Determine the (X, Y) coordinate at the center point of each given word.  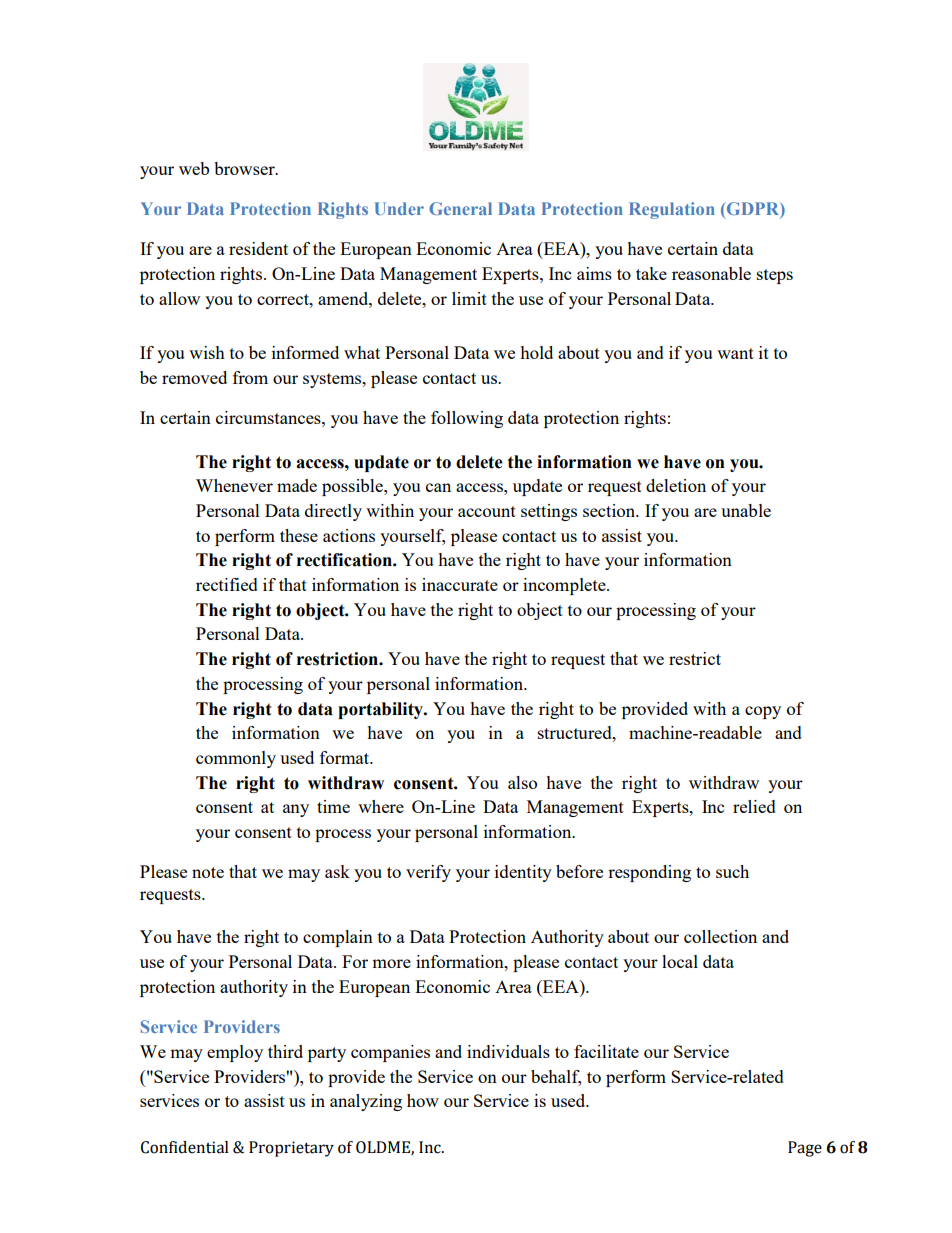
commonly (236, 759)
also (522, 782)
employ (235, 1053)
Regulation (672, 210)
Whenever (234, 485)
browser (245, 168)
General (460, 208)
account (487, 511)
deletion (676, 485)
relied (754, 806)
